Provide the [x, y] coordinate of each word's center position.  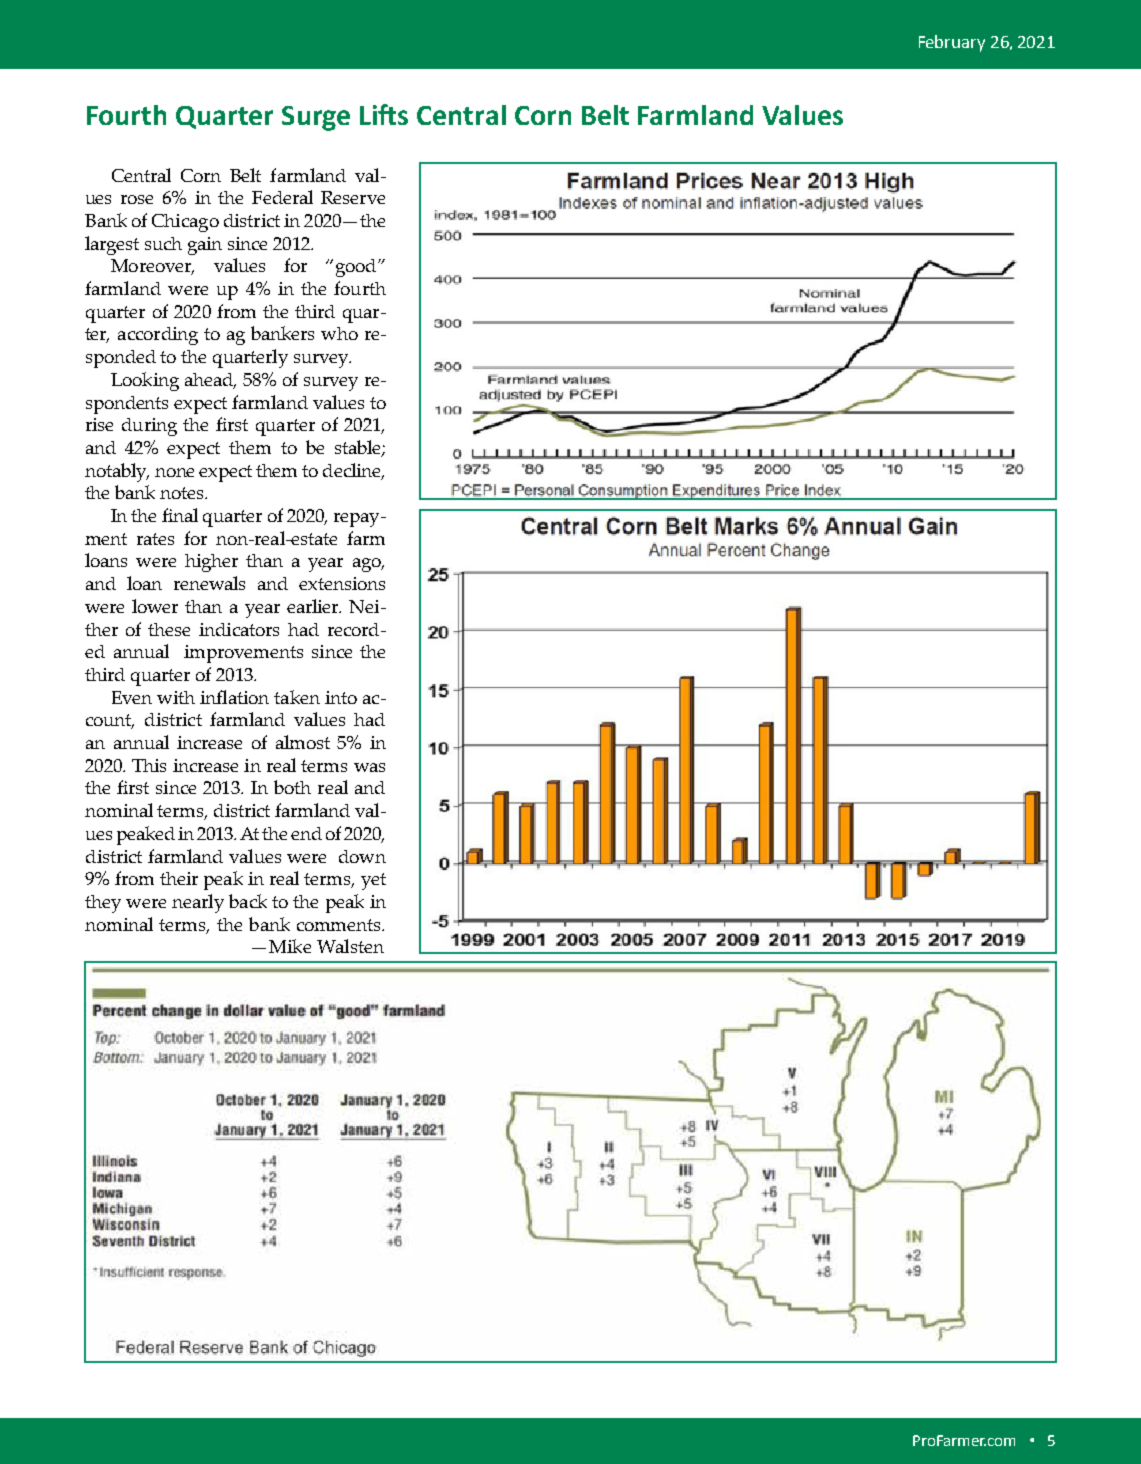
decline [353, 471]
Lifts [384, 114]
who [339, 333]
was [369, 767]
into [341, 697]
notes [183, 493]
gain [205, 246]
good [357, 268]
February [952, 43]
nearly [198, 903]
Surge [316, 118]
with [176, 697]
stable [359, 448]
